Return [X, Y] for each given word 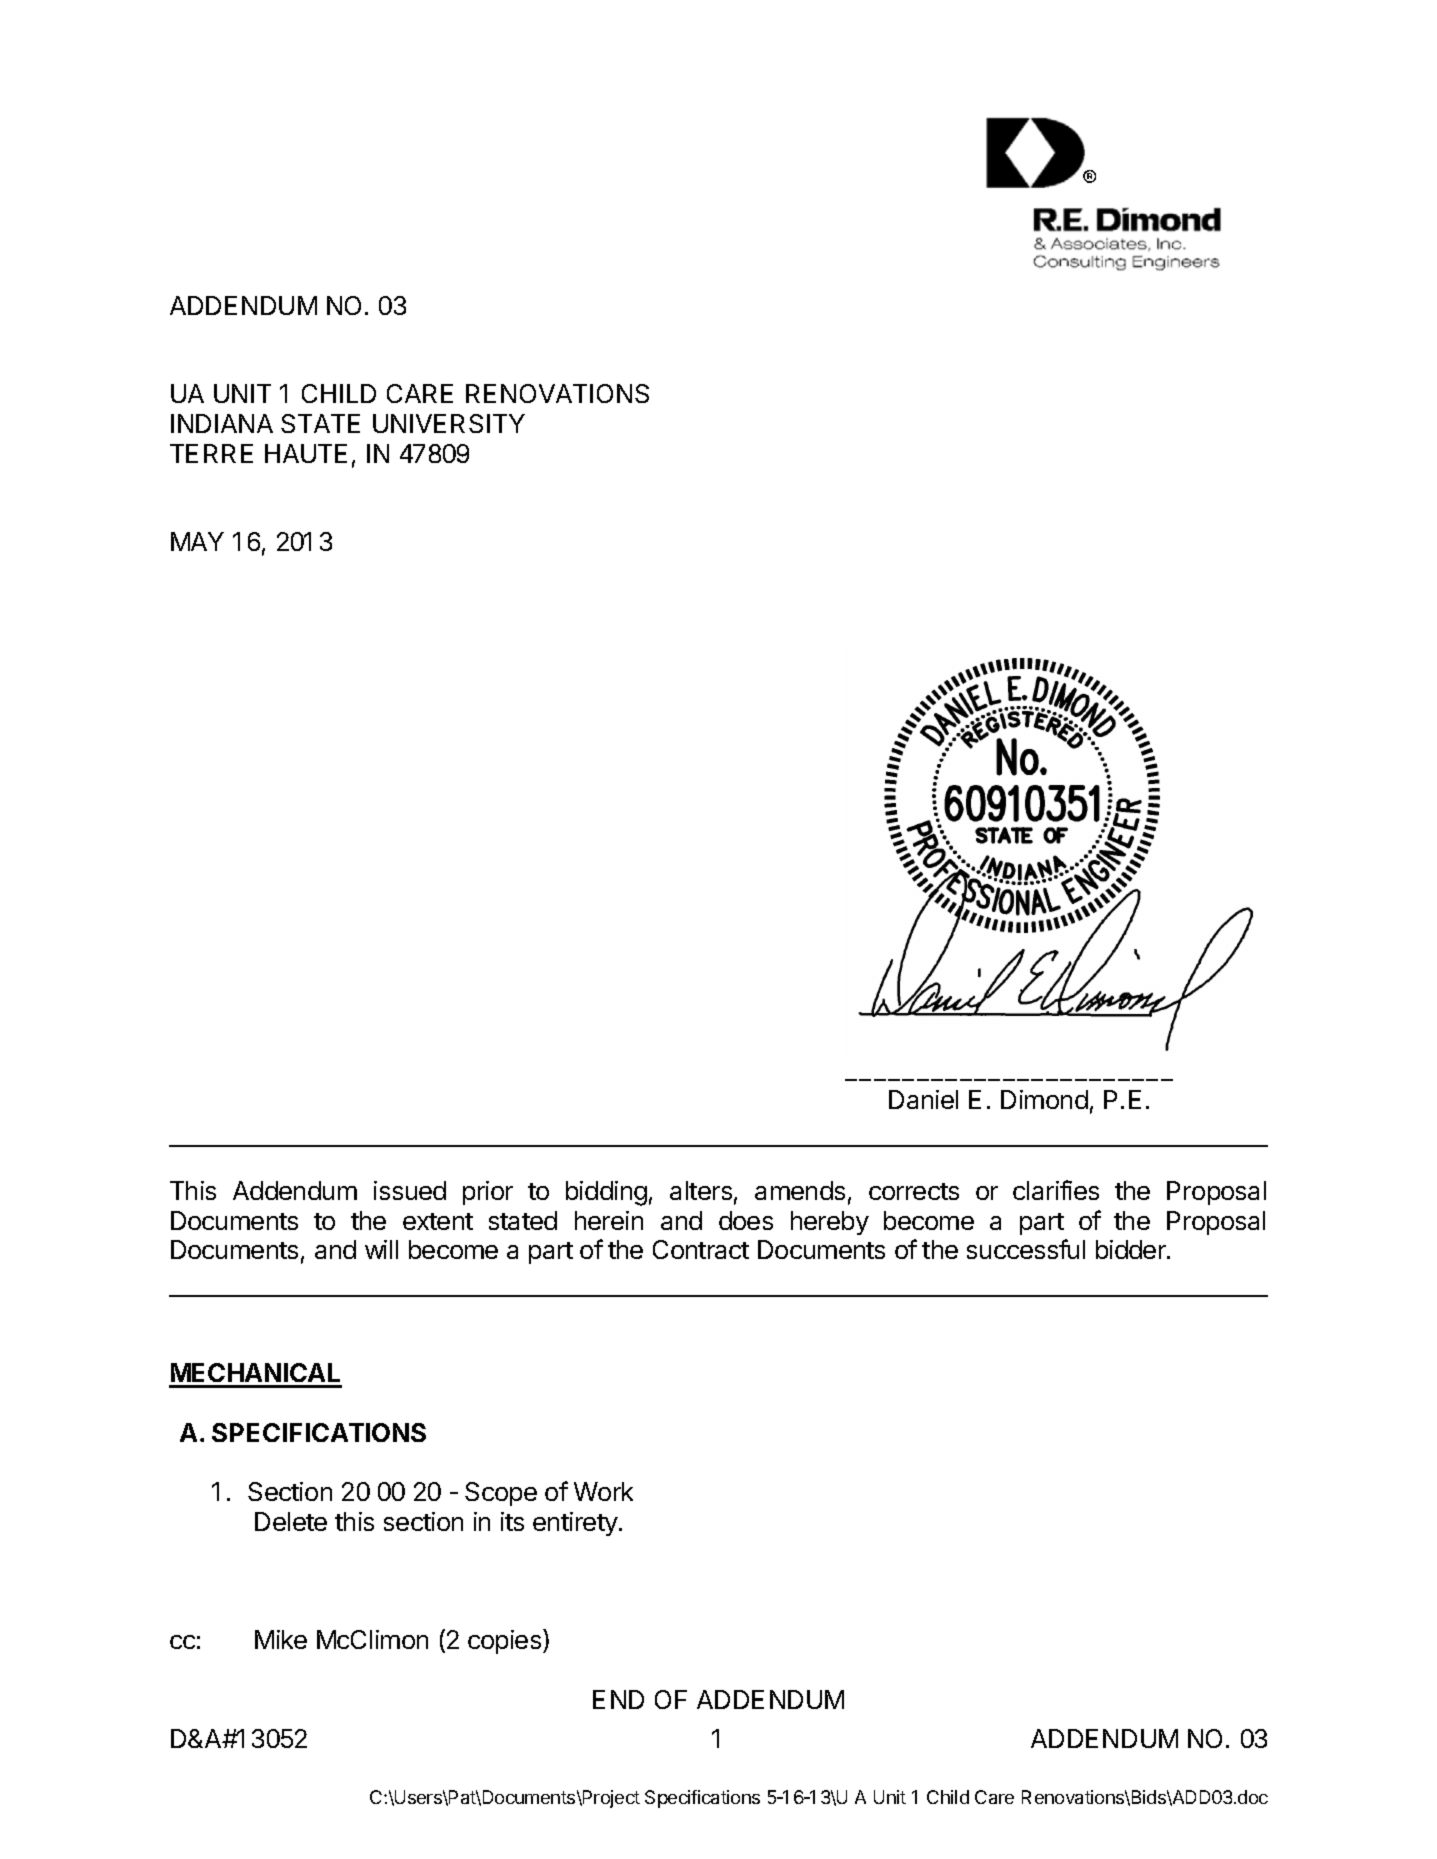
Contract [701, 1249]
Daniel [923, 1099]
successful [1026, 1249]
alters [701, 1190]
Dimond [1044, 1099]
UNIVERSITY [449, 423]
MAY [197, 541]
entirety [575, 1524]
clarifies [1056, 1190]
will [381, 1249]
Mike [281, 1639]
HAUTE [306, 453]
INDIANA [222, 423]
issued [410, 1190]
